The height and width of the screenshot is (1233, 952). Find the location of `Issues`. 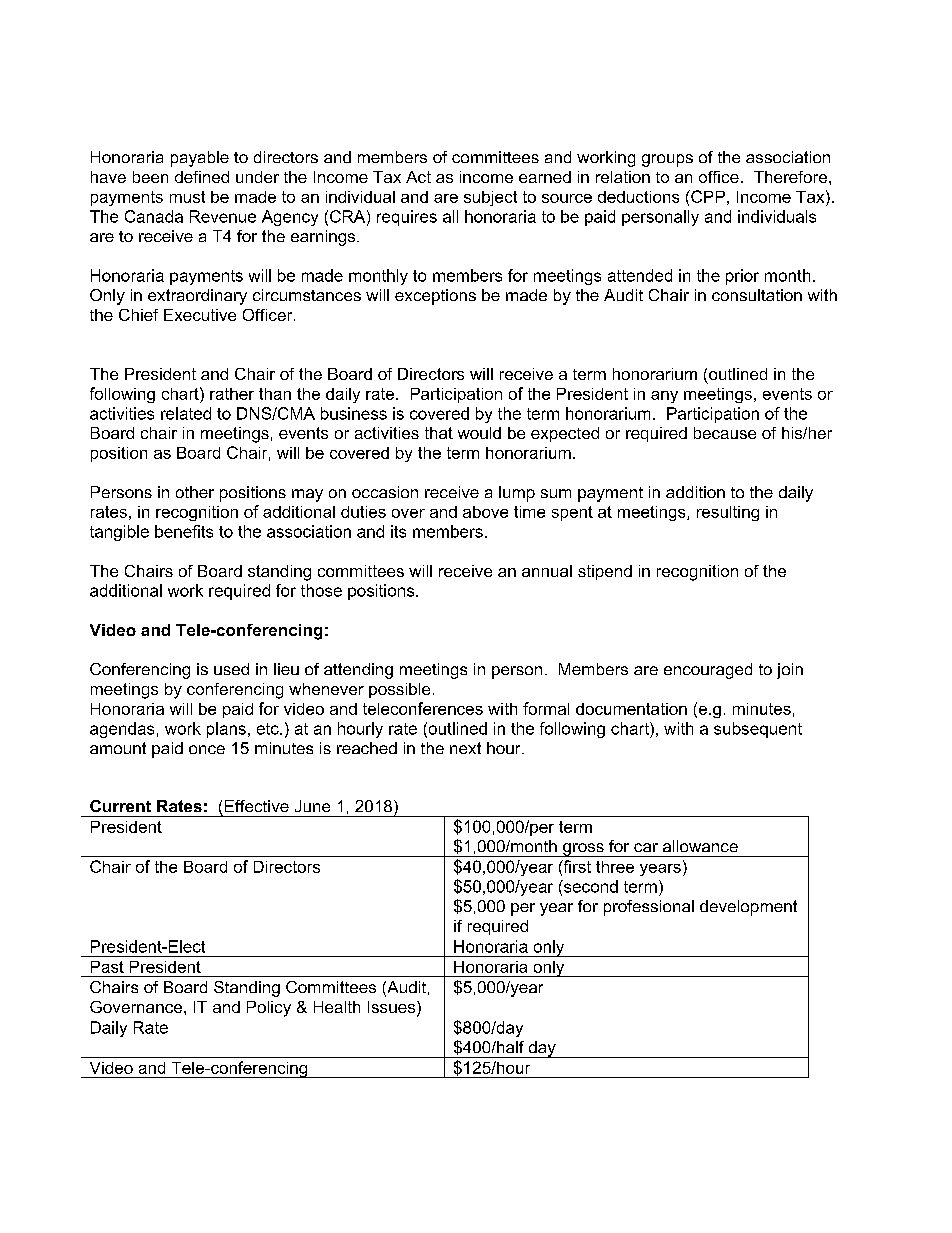

Issues is located at coordinates (393, 1008).
